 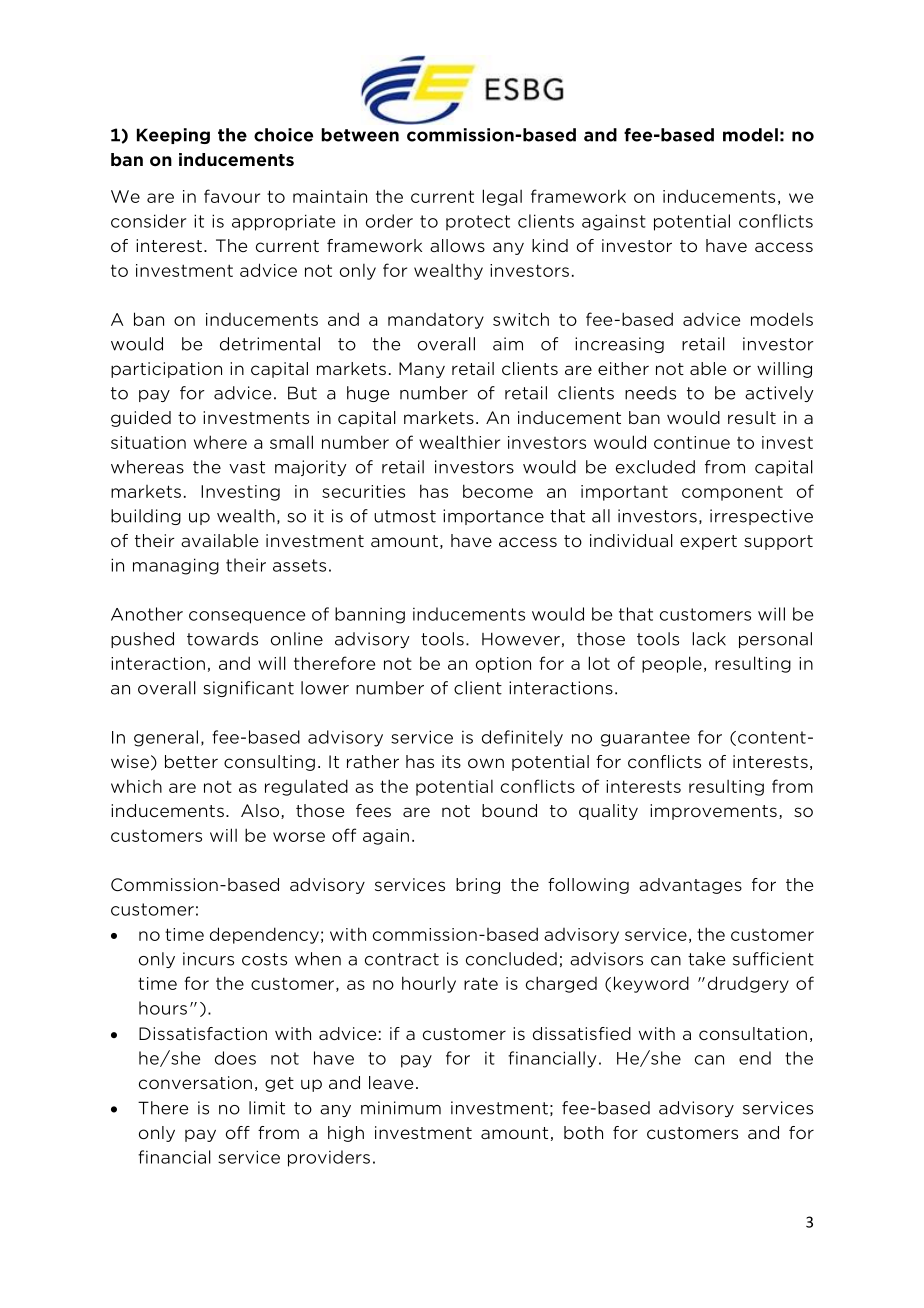 What do you see at coordinates (232, 196) in the screenshot?
I see `favour` at bounding box center [232, 196].
